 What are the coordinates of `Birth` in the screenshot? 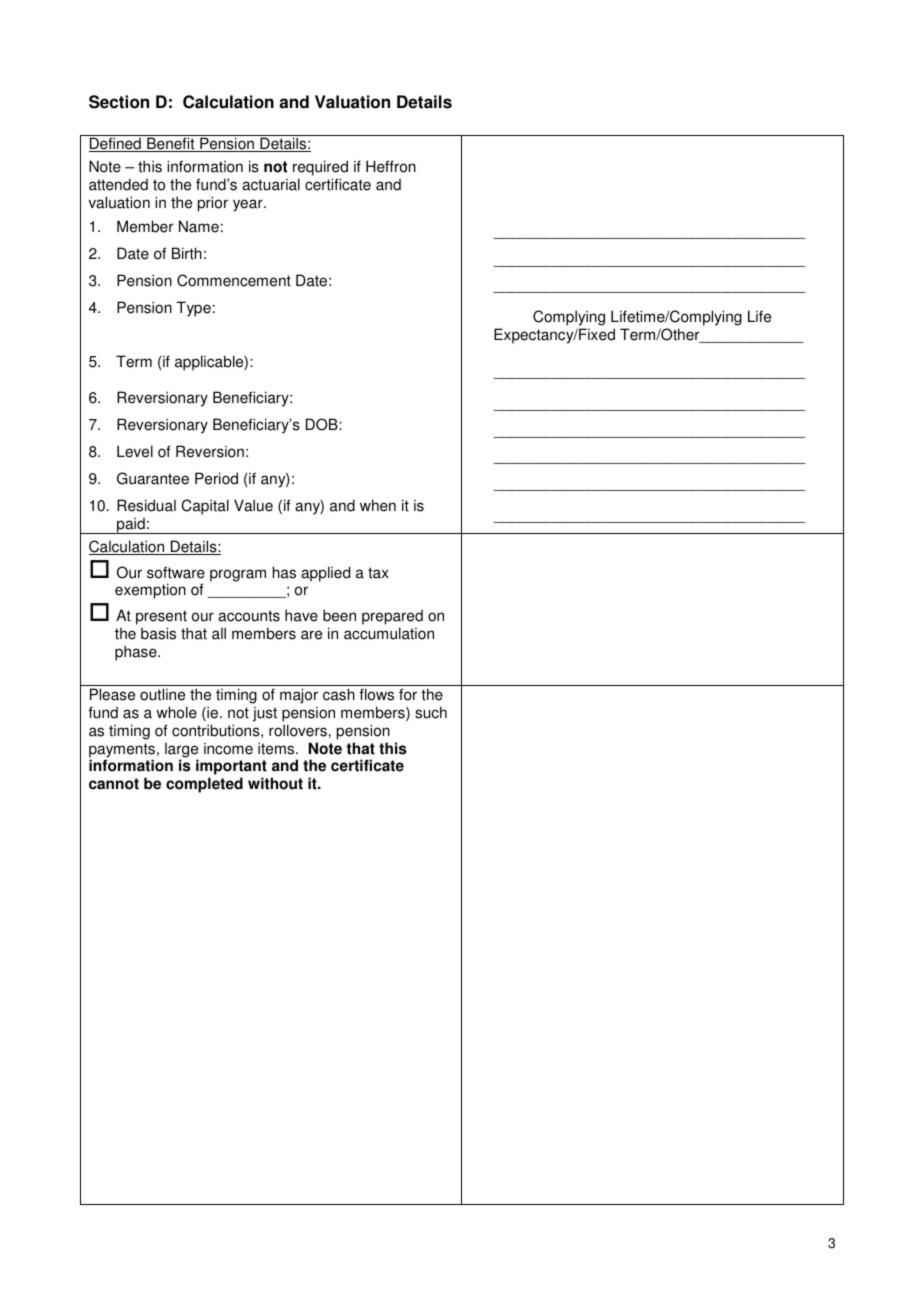 It's located at (187, 253).
